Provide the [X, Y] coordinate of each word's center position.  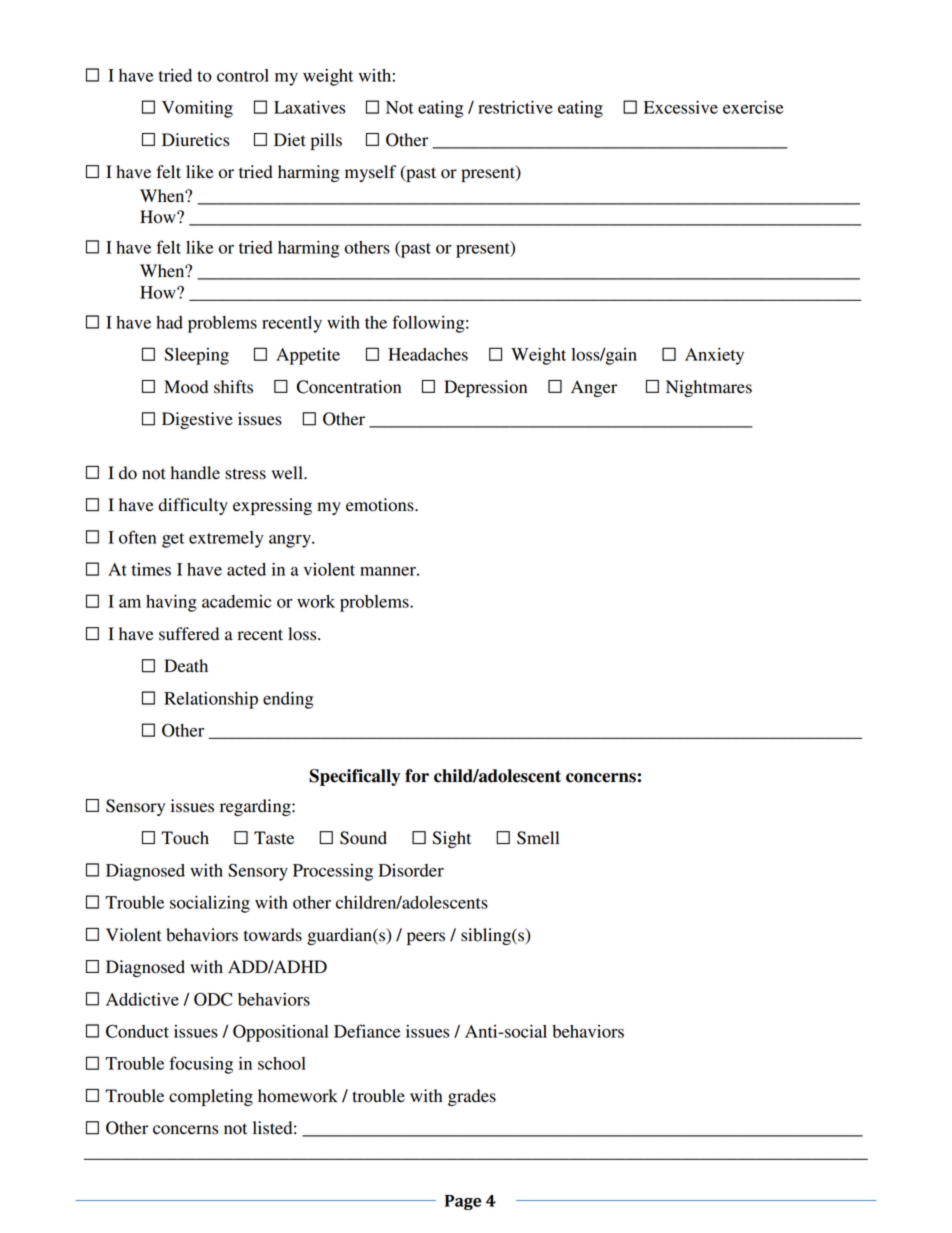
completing [211, 1097]
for [417, 776]
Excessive [681, 107]
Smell [538, 838]
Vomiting [197, 109]
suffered [189, 634]
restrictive [515, 107]
